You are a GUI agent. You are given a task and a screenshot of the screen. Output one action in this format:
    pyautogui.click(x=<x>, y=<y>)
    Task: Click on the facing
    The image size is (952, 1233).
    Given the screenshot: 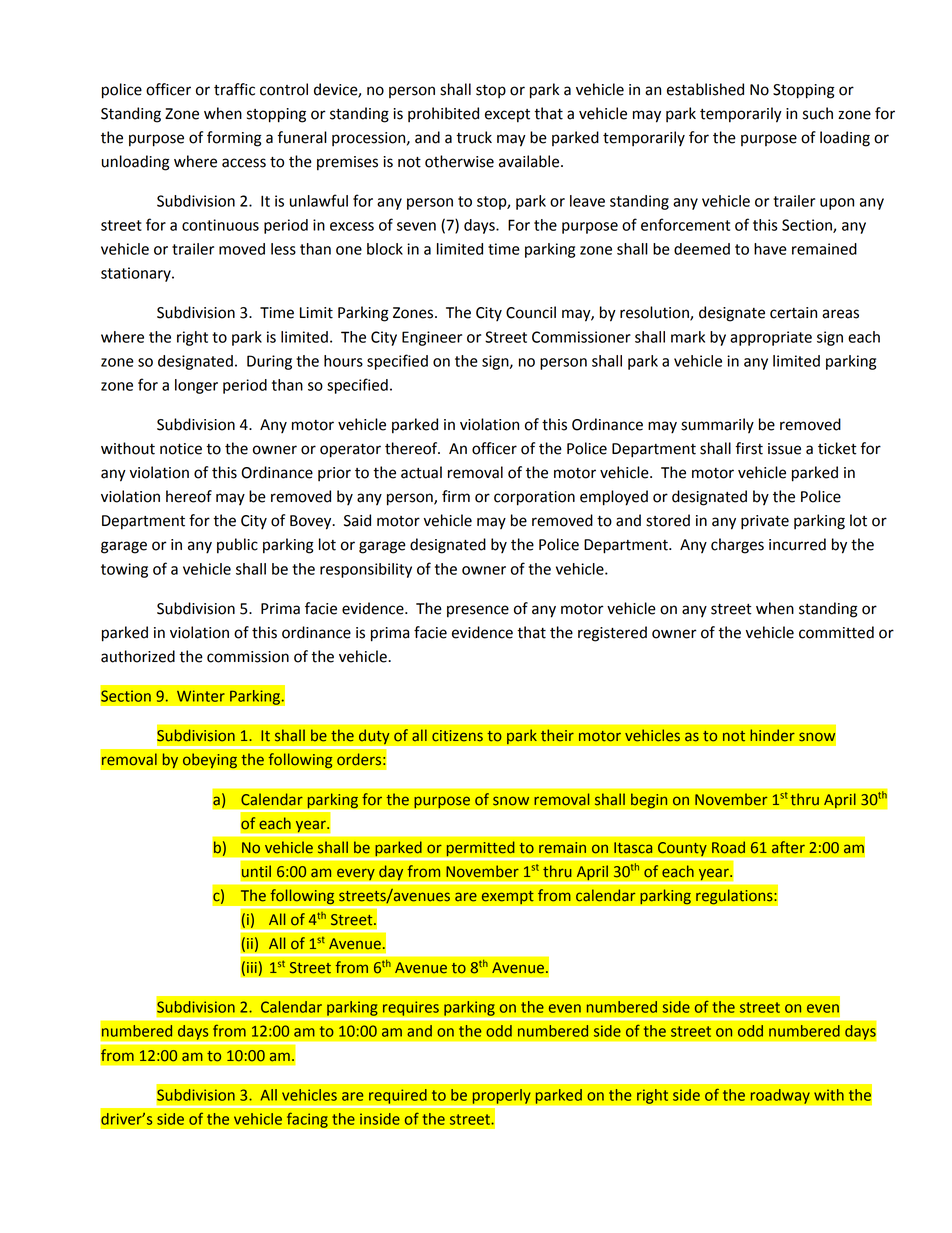 What is the action you would take?
    pyautogui.click(x=307, y=1120)
